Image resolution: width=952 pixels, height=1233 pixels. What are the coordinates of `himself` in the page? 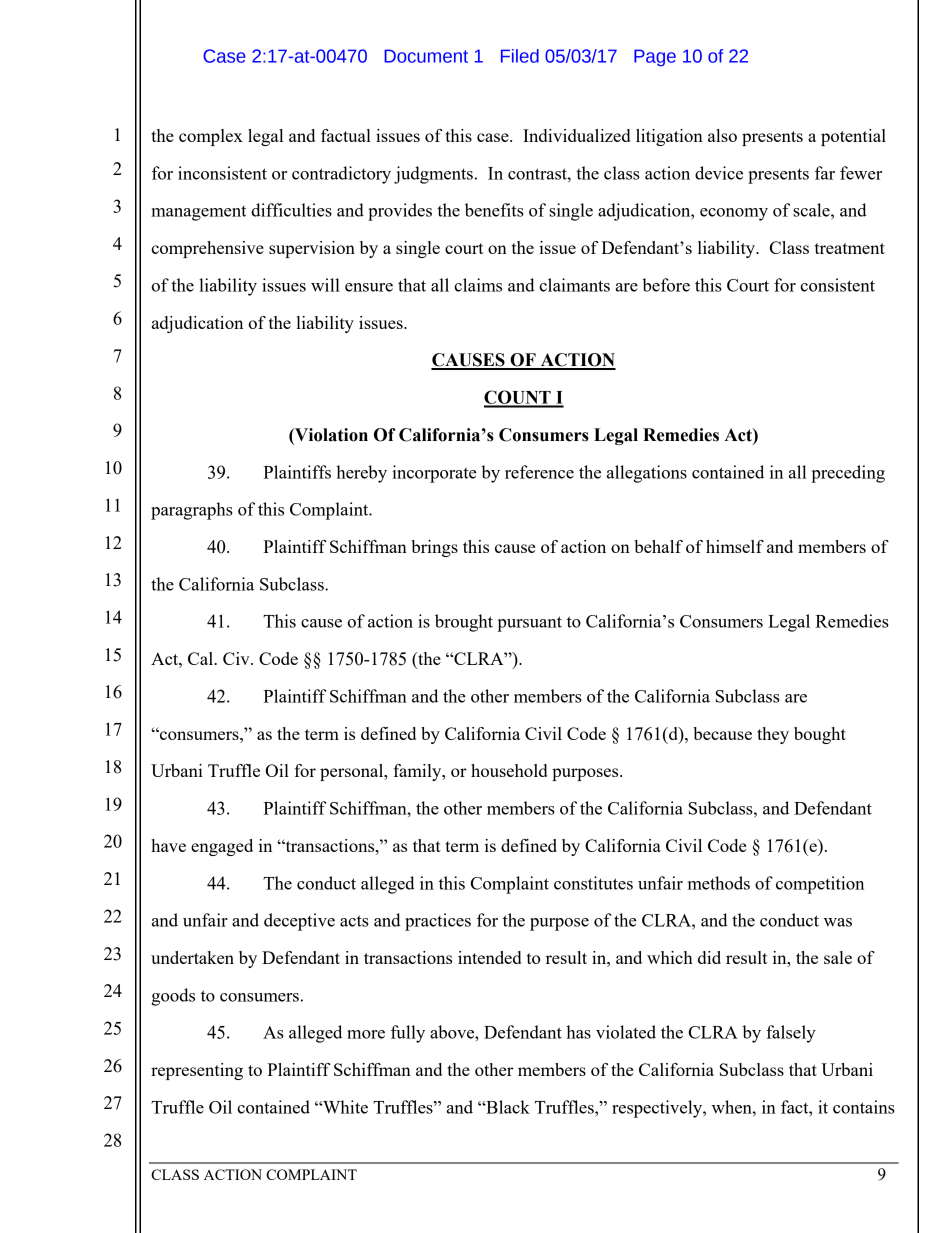 It's located at (735, 546).
